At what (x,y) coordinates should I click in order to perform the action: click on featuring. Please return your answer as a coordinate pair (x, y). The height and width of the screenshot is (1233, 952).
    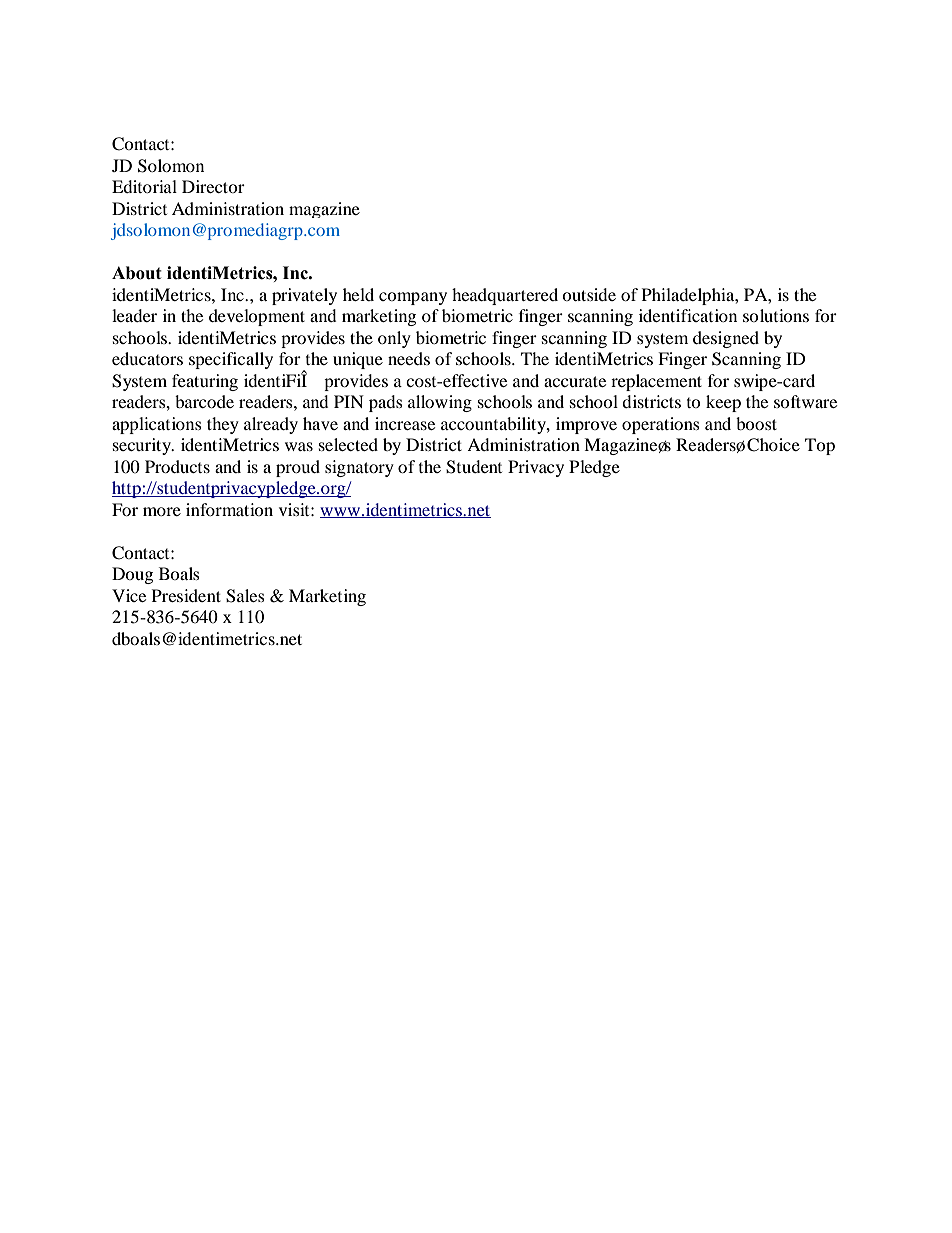
    Looking at the image, I should click on (205, 382).
